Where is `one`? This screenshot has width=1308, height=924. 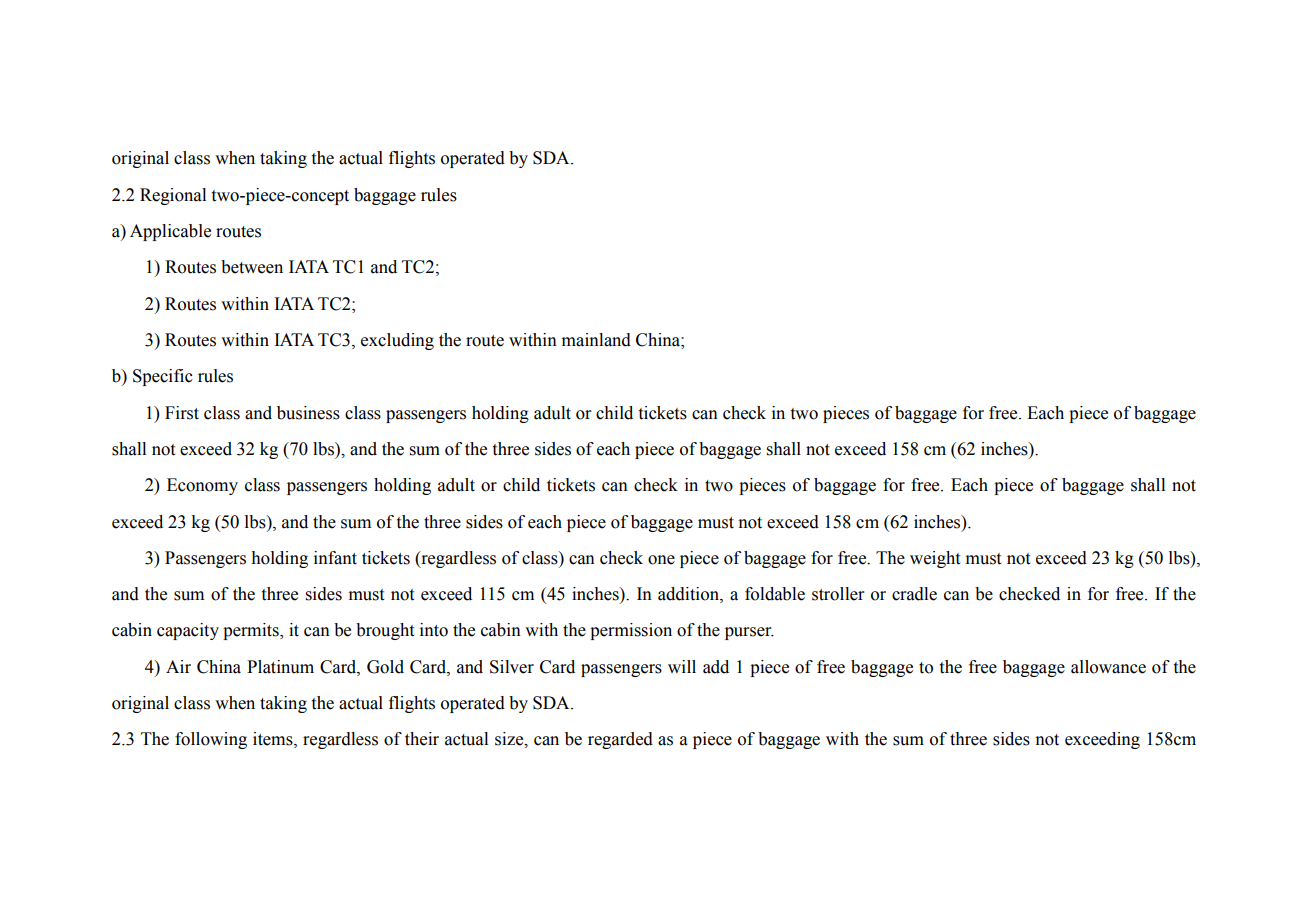
one is located at coordinates (661, 560).
